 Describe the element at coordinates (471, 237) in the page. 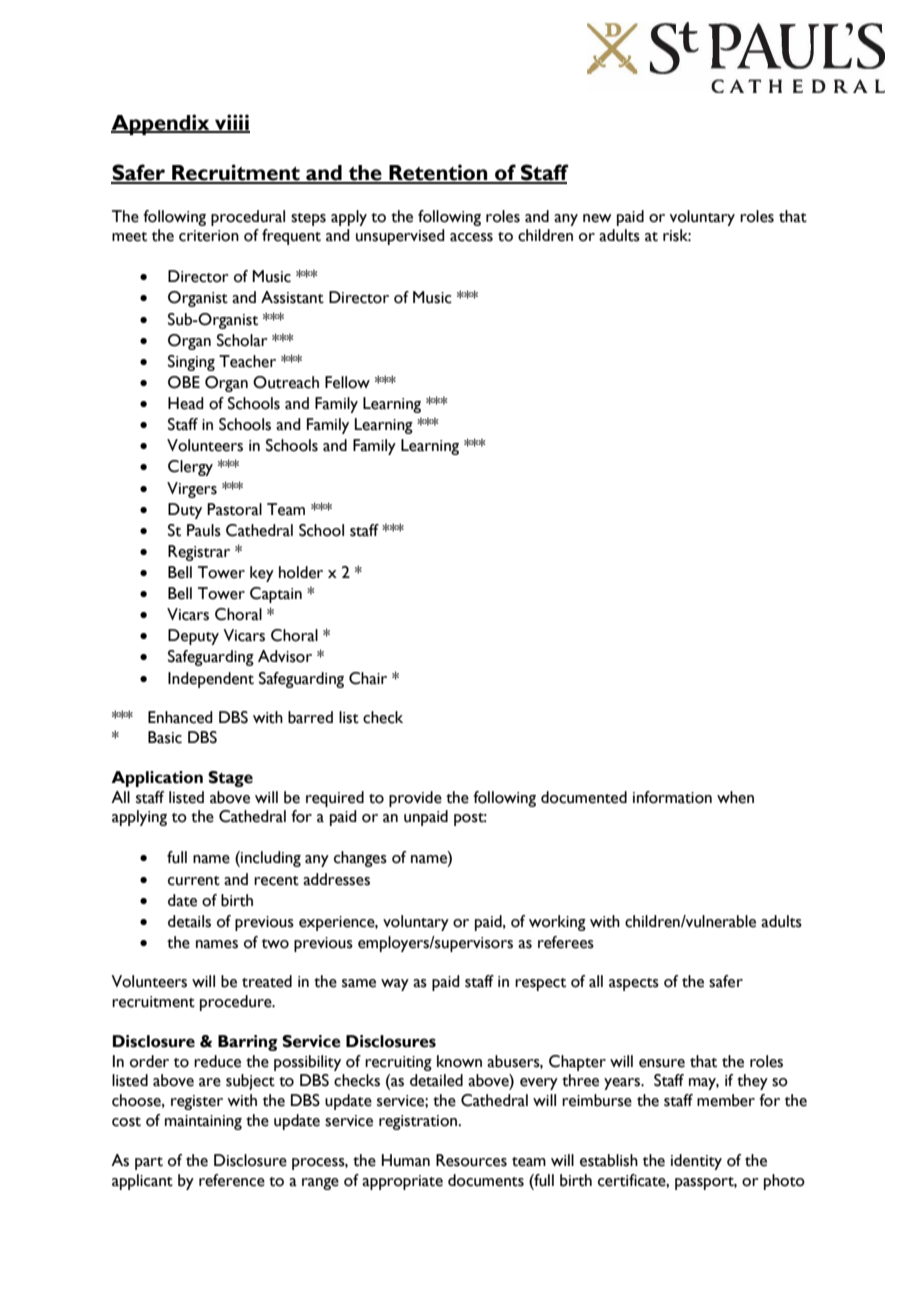

I see `access` at that location.
